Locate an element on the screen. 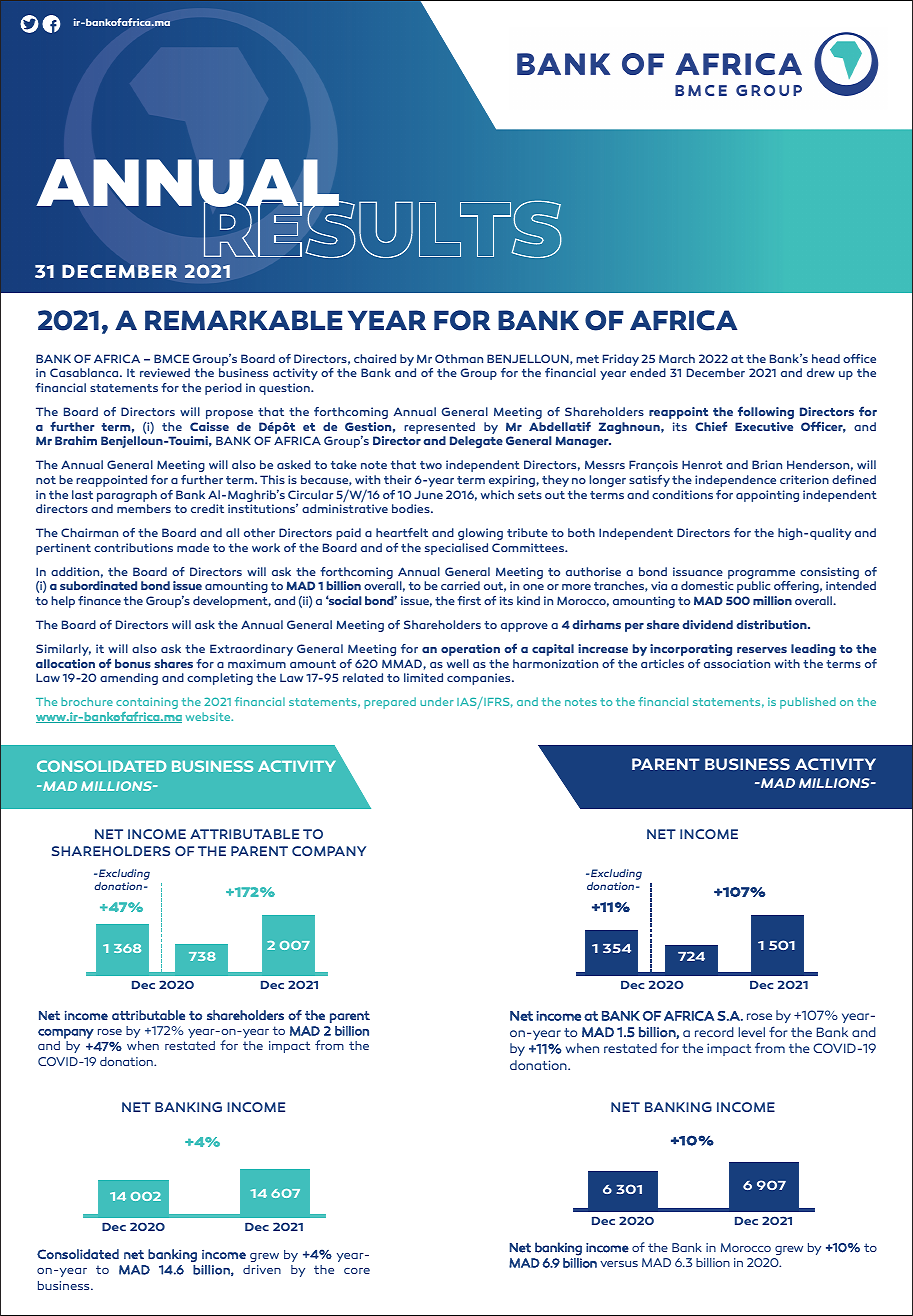 This screenshot has height=1316, width=913. represented is located at coordinates (439, 429).
